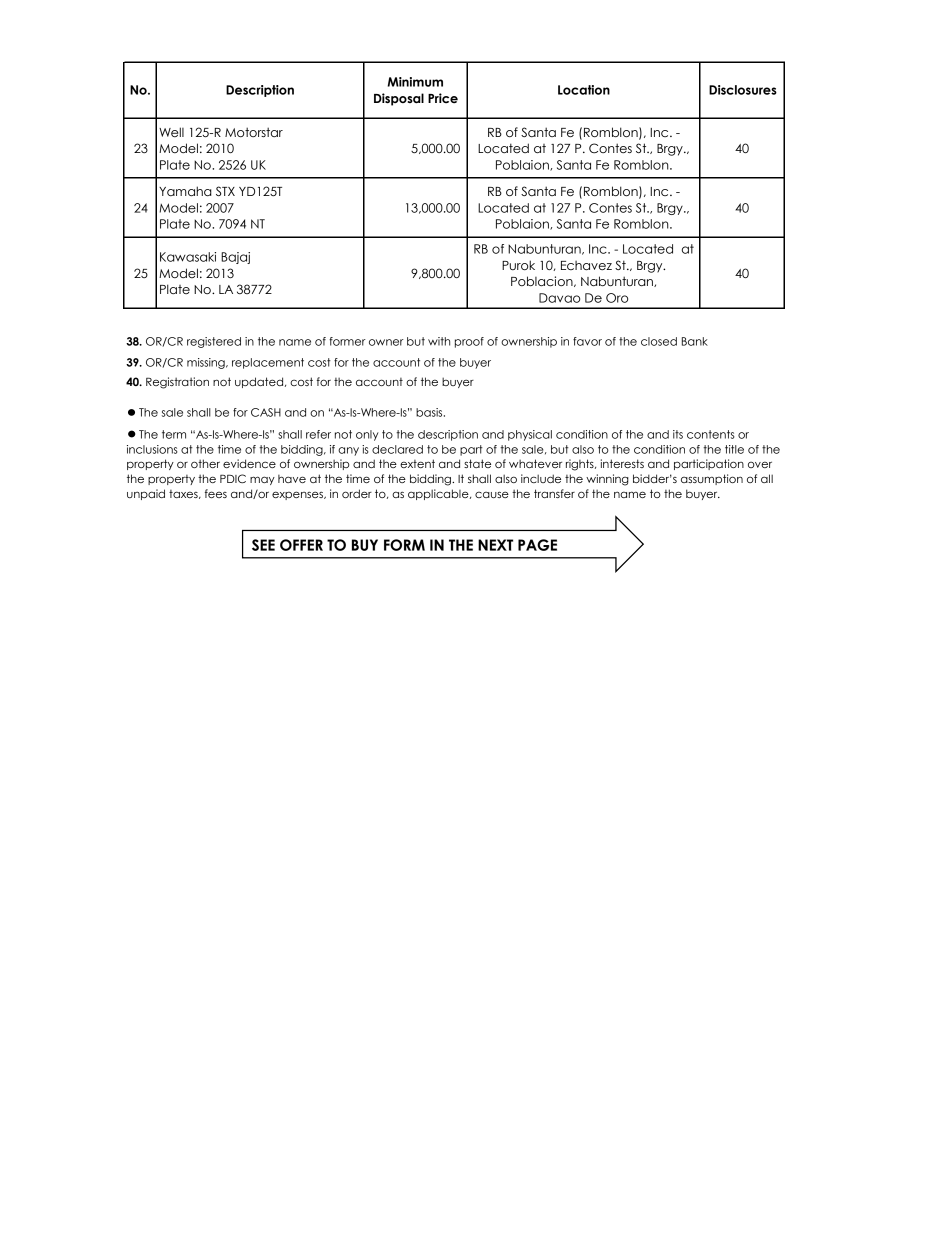 The width and height of the screenshot is (952, 1233). What do you see at coordinates (263, 545) in the screenshot?
I see `SEE` at bounding box center [263, 545].
